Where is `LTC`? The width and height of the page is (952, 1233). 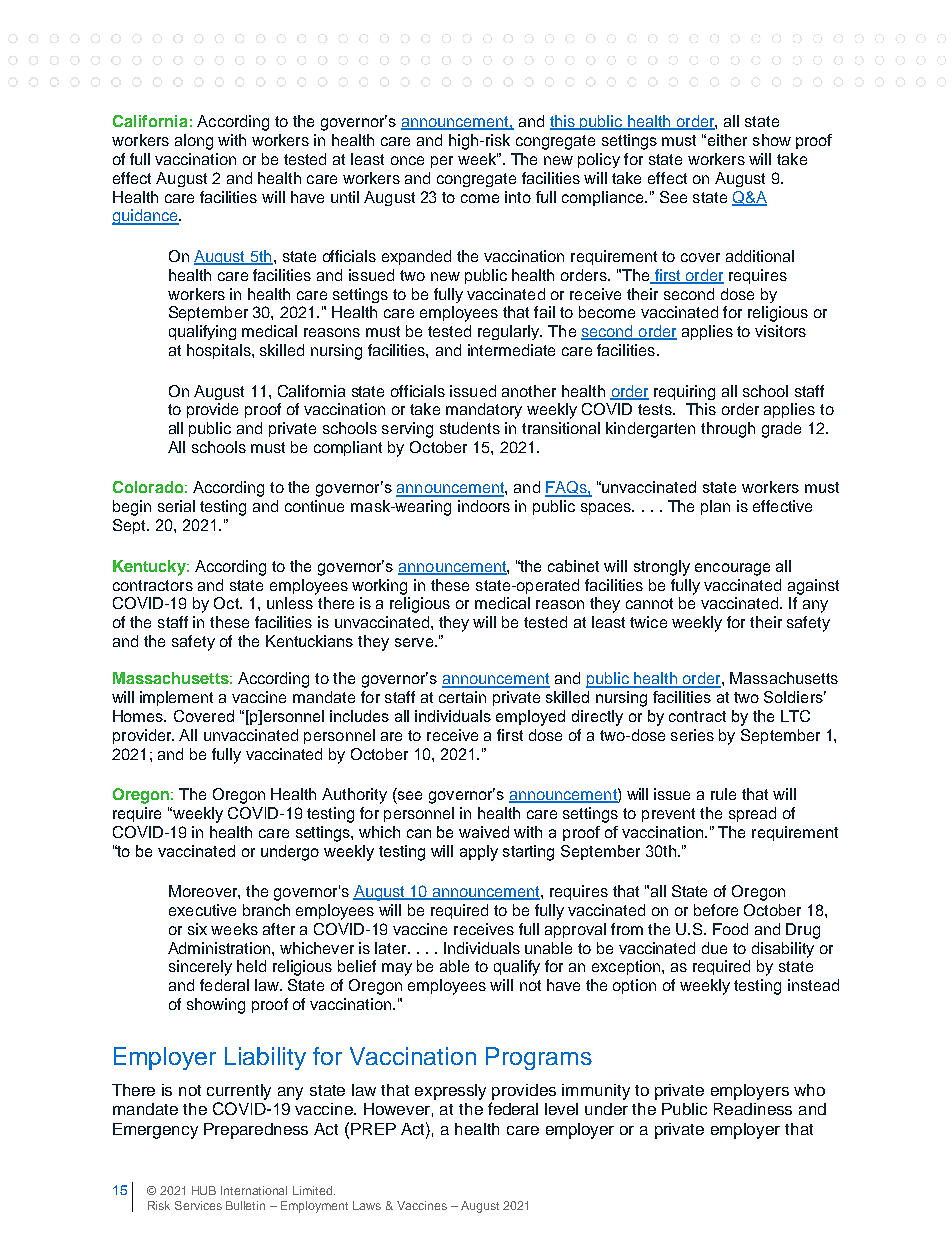 LTC is located at coordinates (795, 716).
